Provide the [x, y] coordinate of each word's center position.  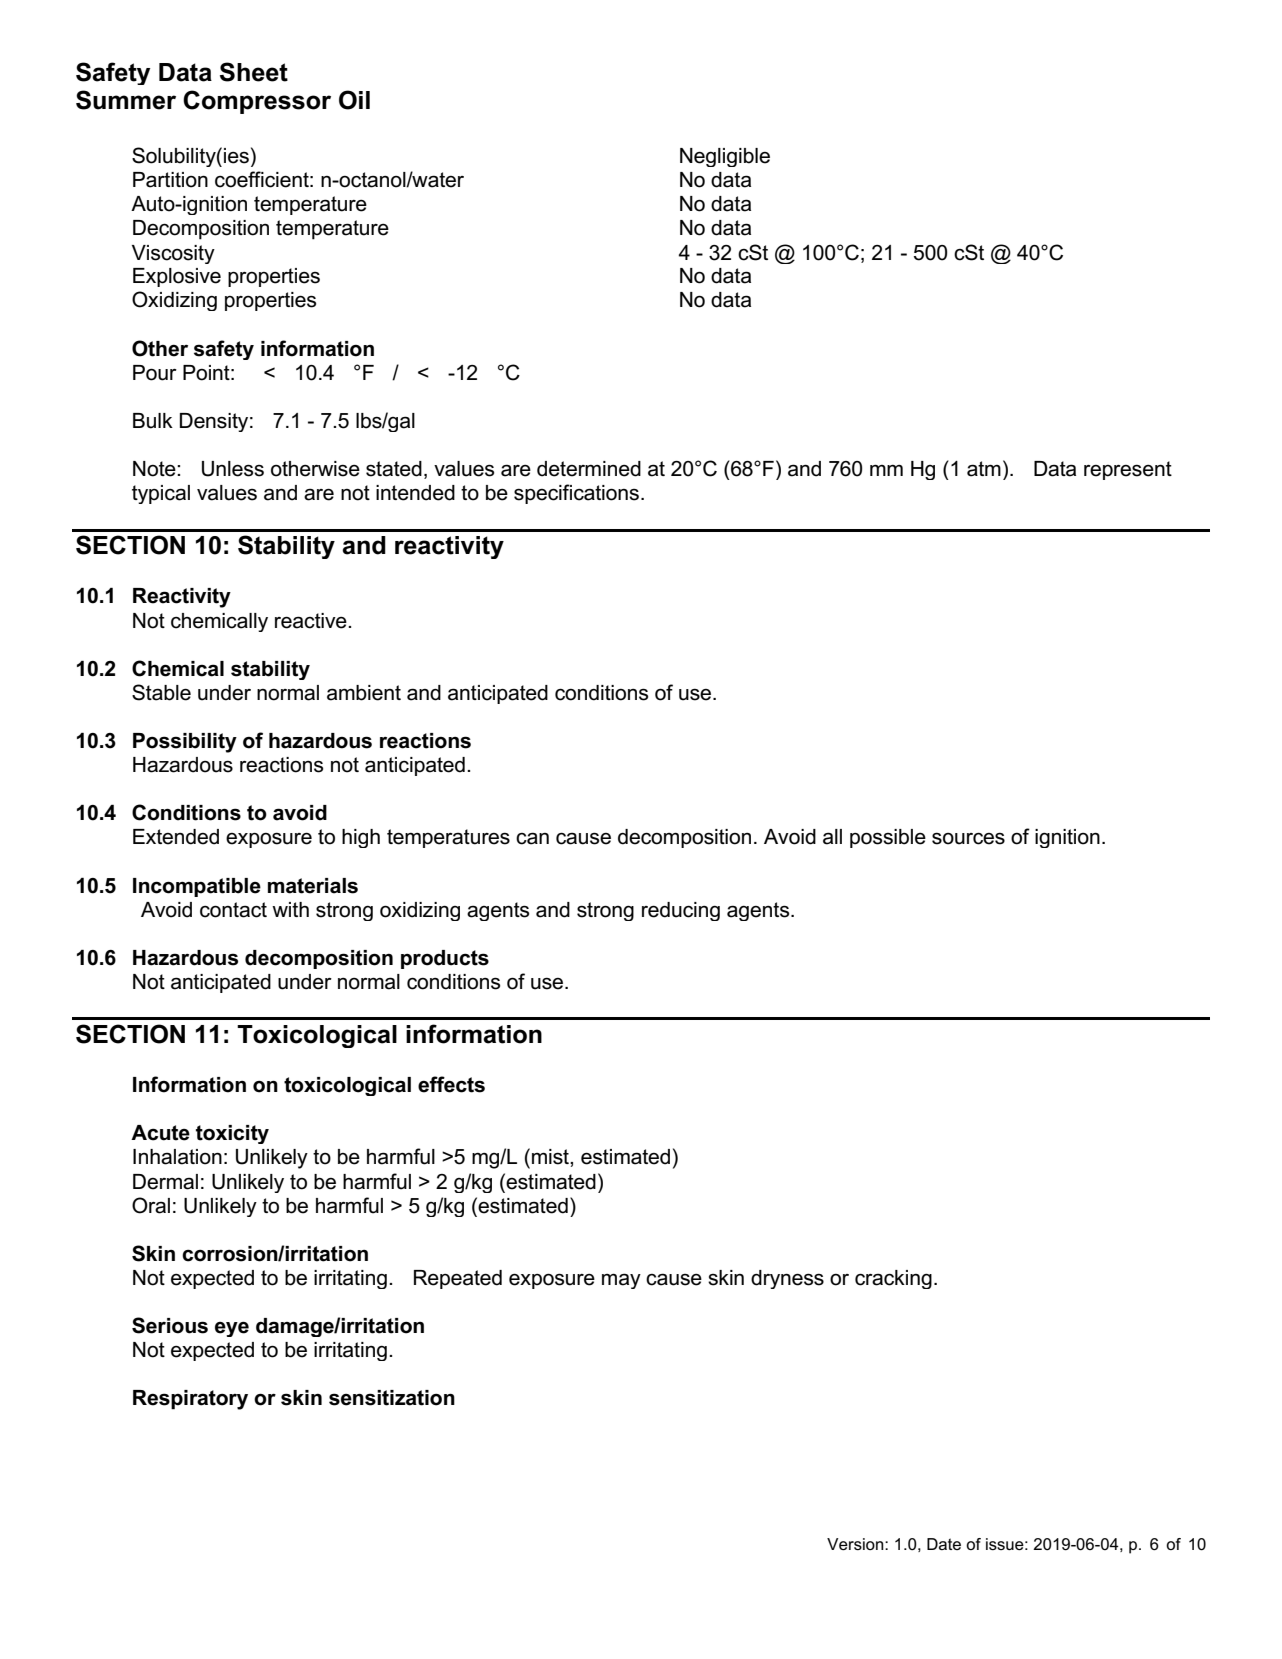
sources [968, 838]
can [532, 838]
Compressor [257, 102]
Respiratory [190, 1400]
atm [984, 469]
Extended [176, 837]
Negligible [725, 157]
